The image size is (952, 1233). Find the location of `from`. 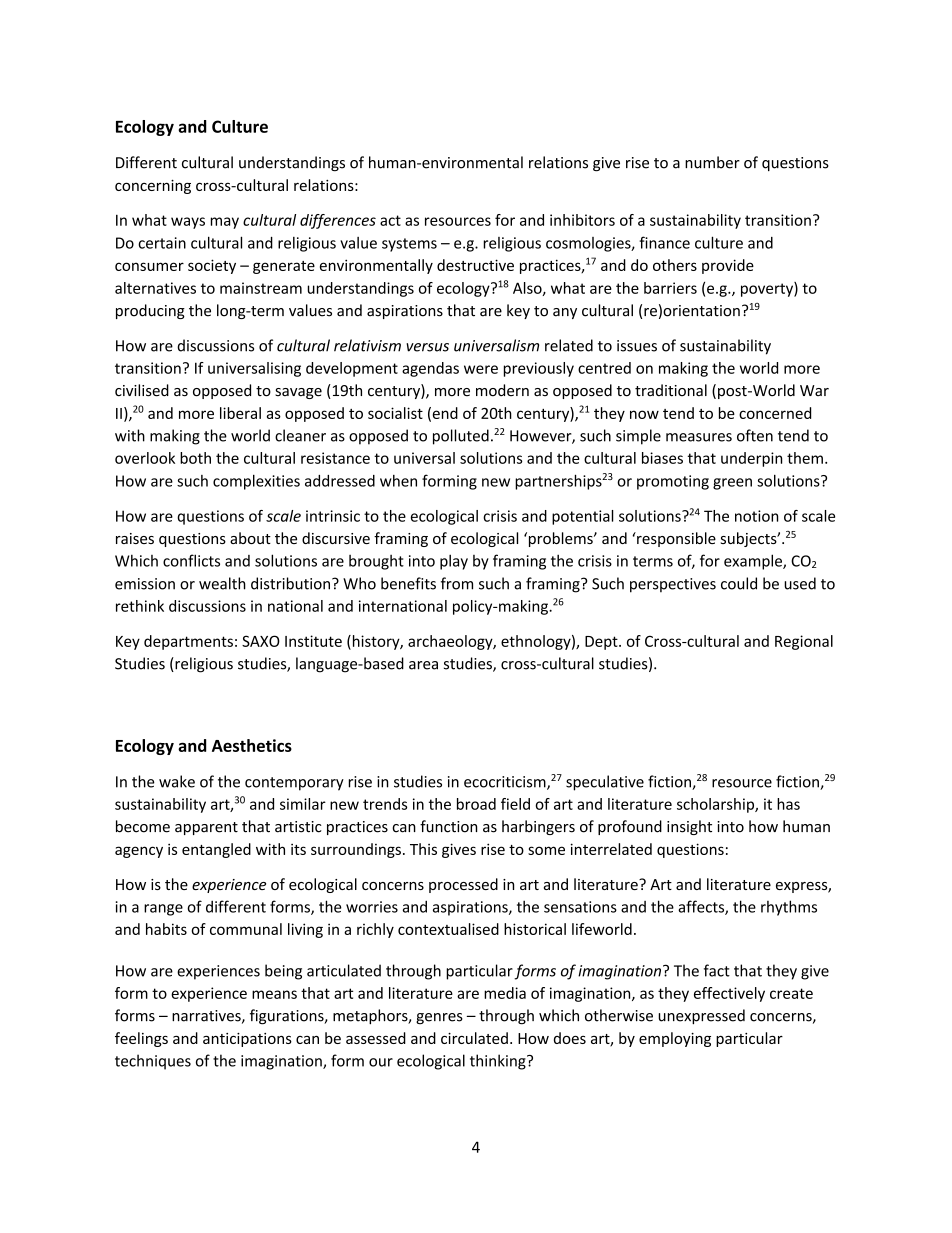

from is located at coordinates (457, 583).
